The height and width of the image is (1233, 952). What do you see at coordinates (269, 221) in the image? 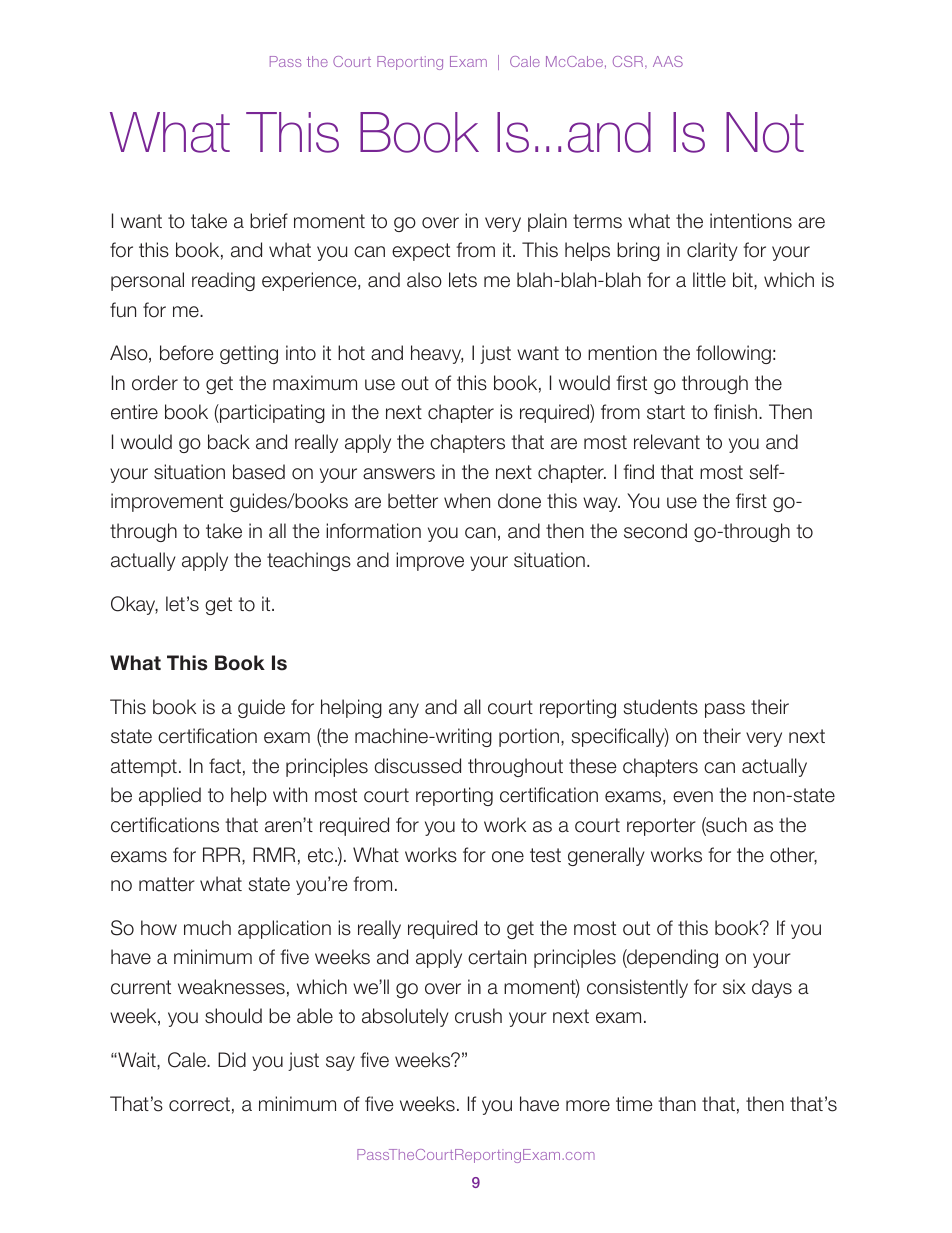
I see `brief` at bounding box center [269, 221].
